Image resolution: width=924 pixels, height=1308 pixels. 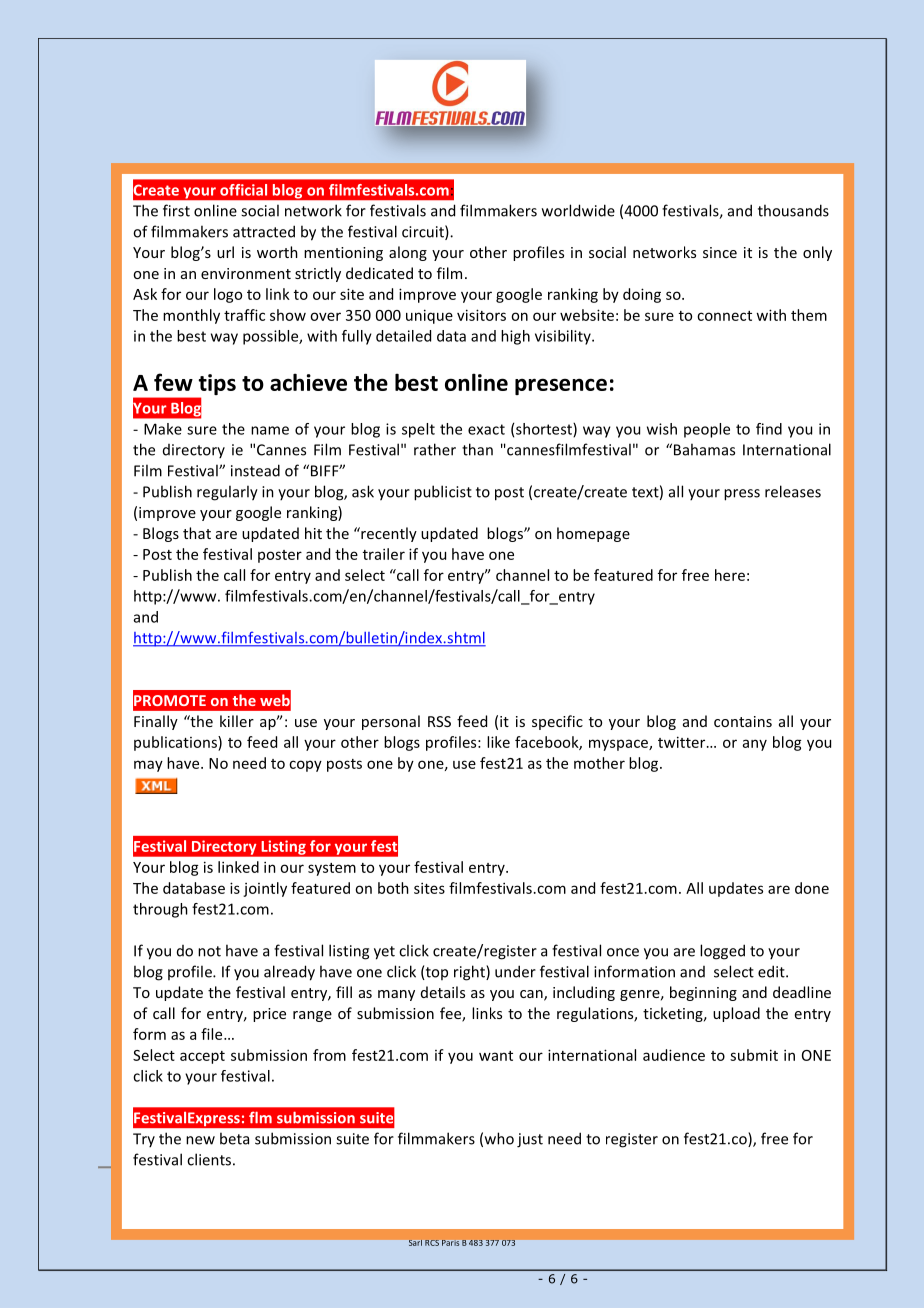 What do you see at coordinates (812, 888) in the document?
I see `done` at bounding box center [812, 888].
